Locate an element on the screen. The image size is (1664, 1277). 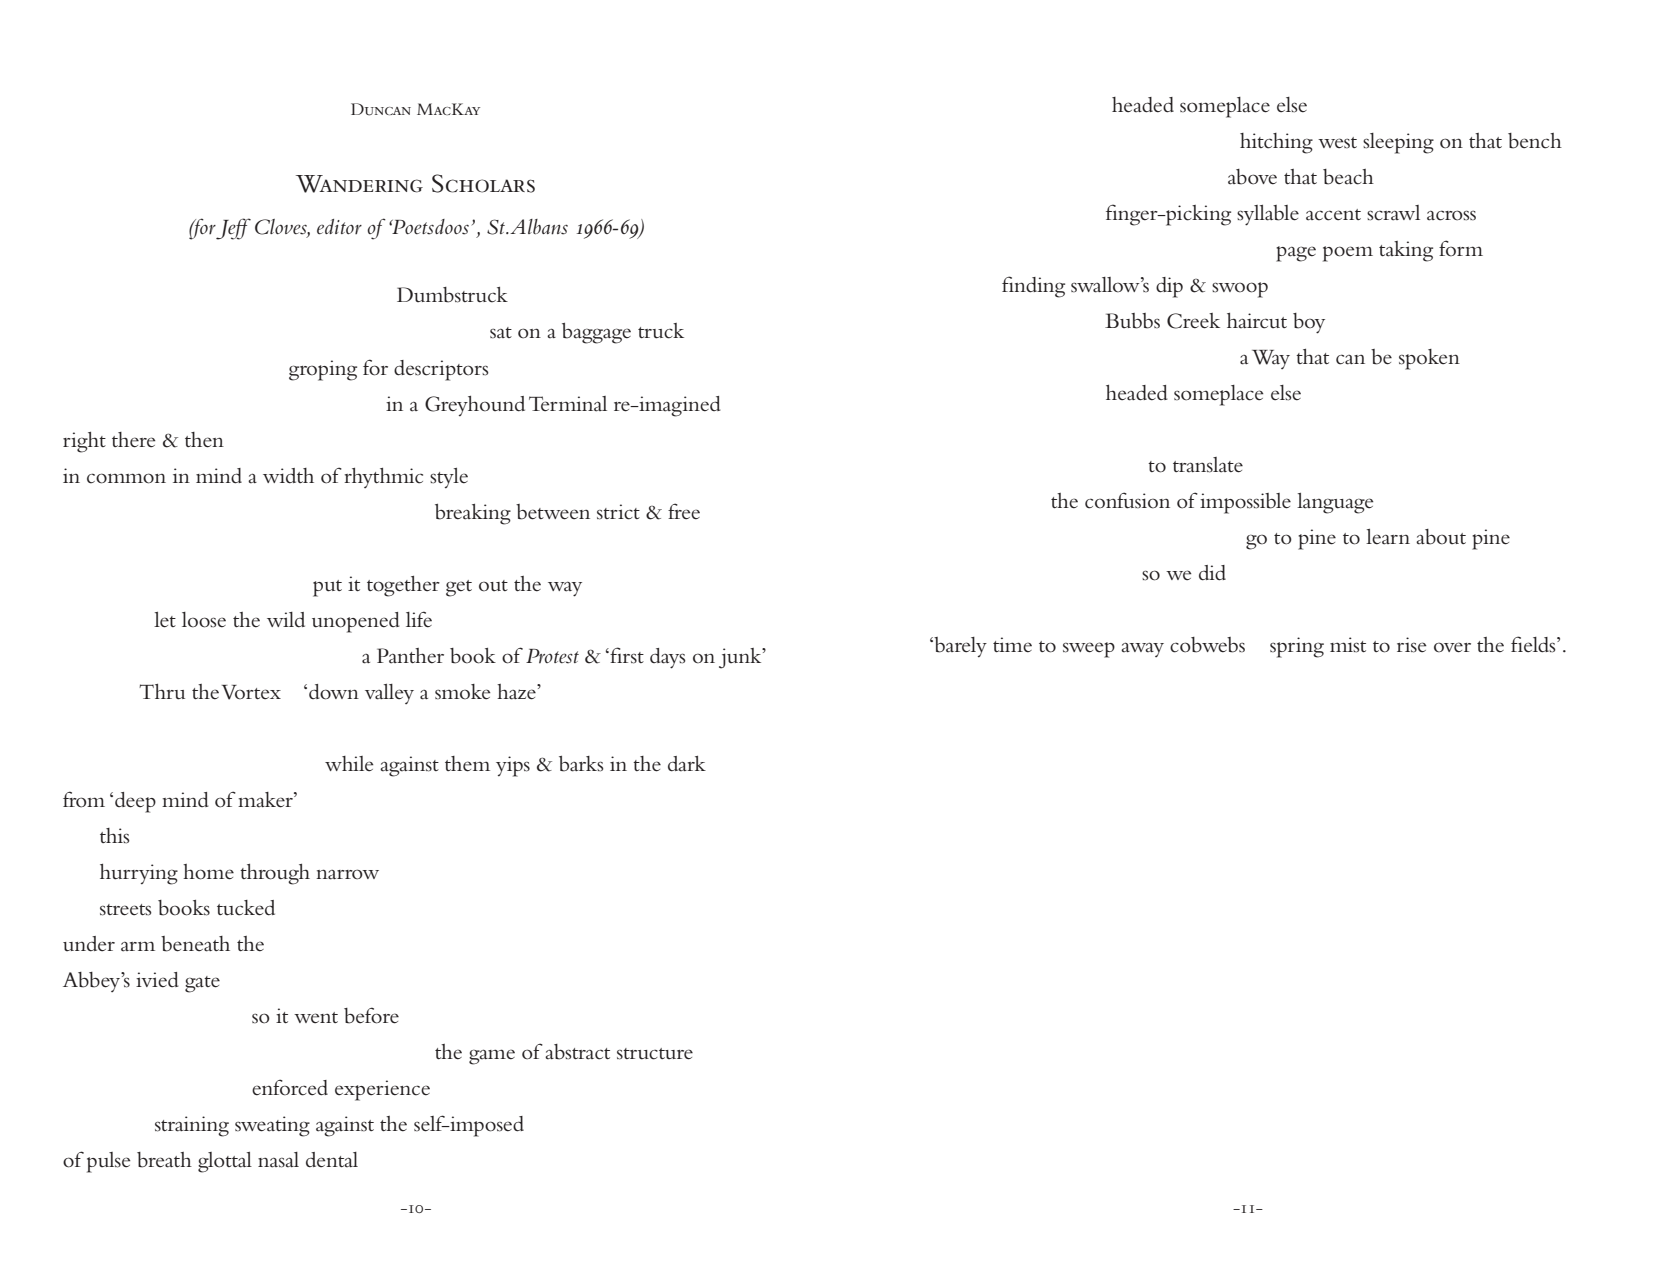
mist is located at coordinates (1348, 645).
